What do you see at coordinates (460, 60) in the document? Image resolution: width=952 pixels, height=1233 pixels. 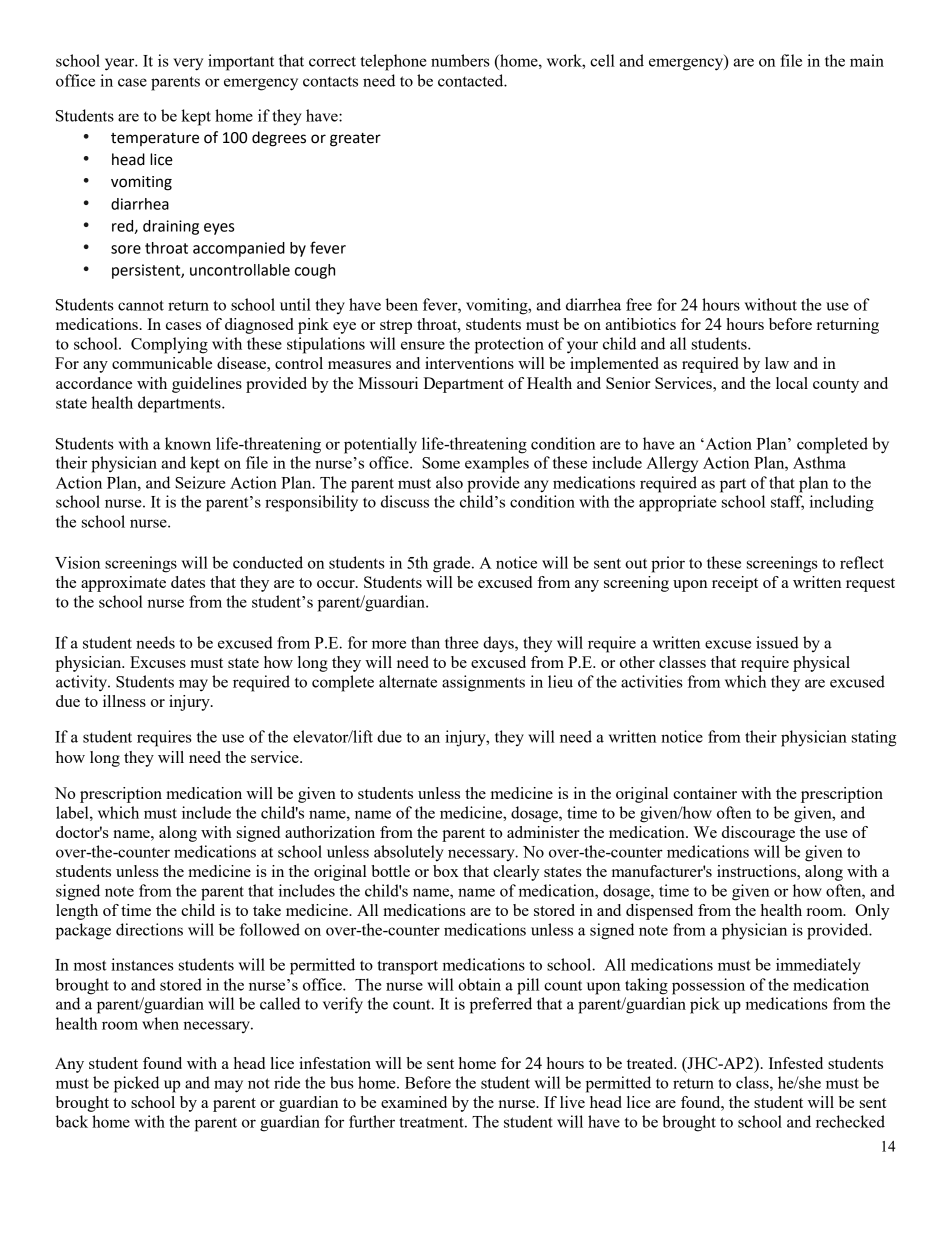 I see `numbers` at bounding box center [460, 60].
